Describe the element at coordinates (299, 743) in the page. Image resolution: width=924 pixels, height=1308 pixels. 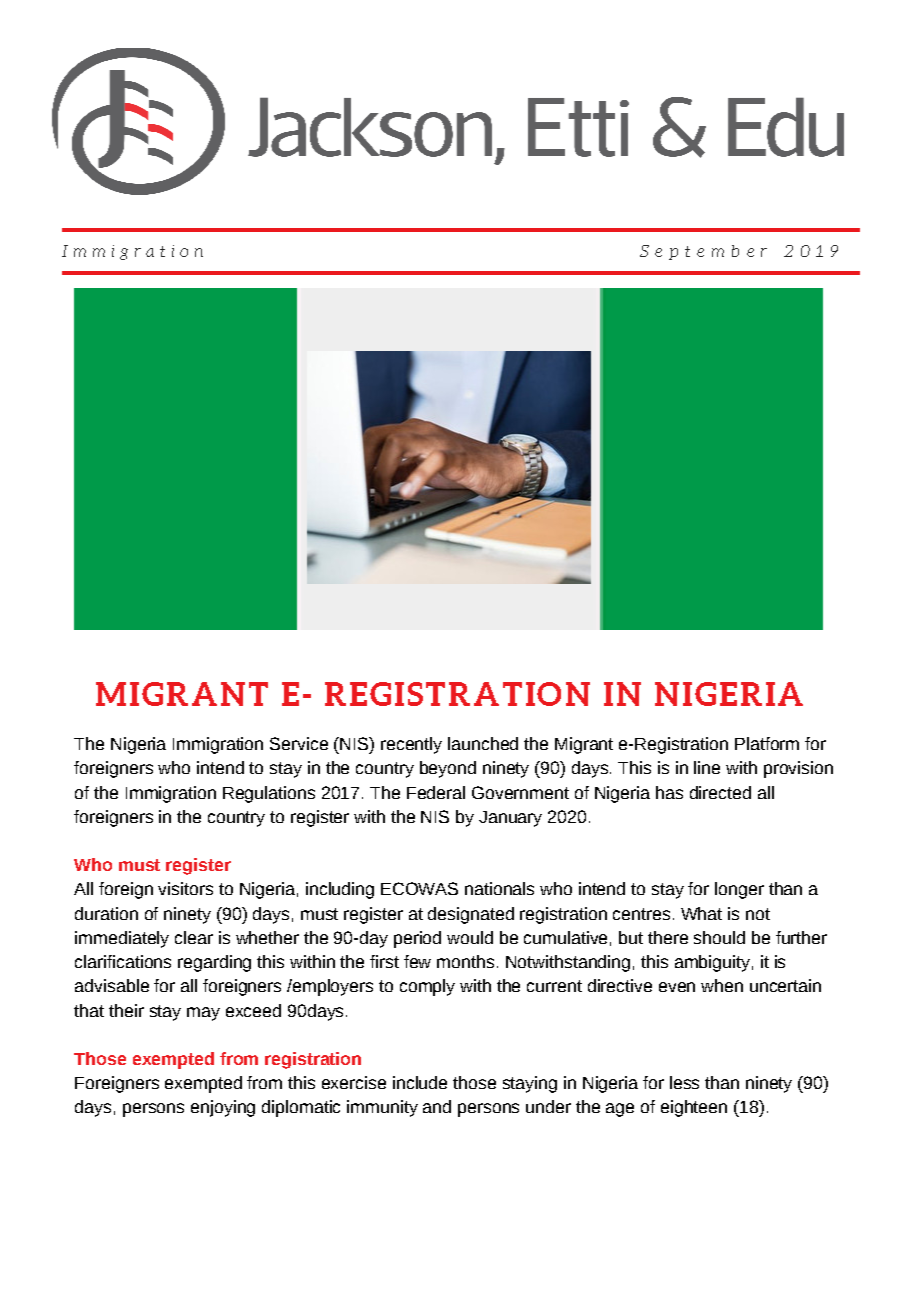
I see `Service` at that location.
